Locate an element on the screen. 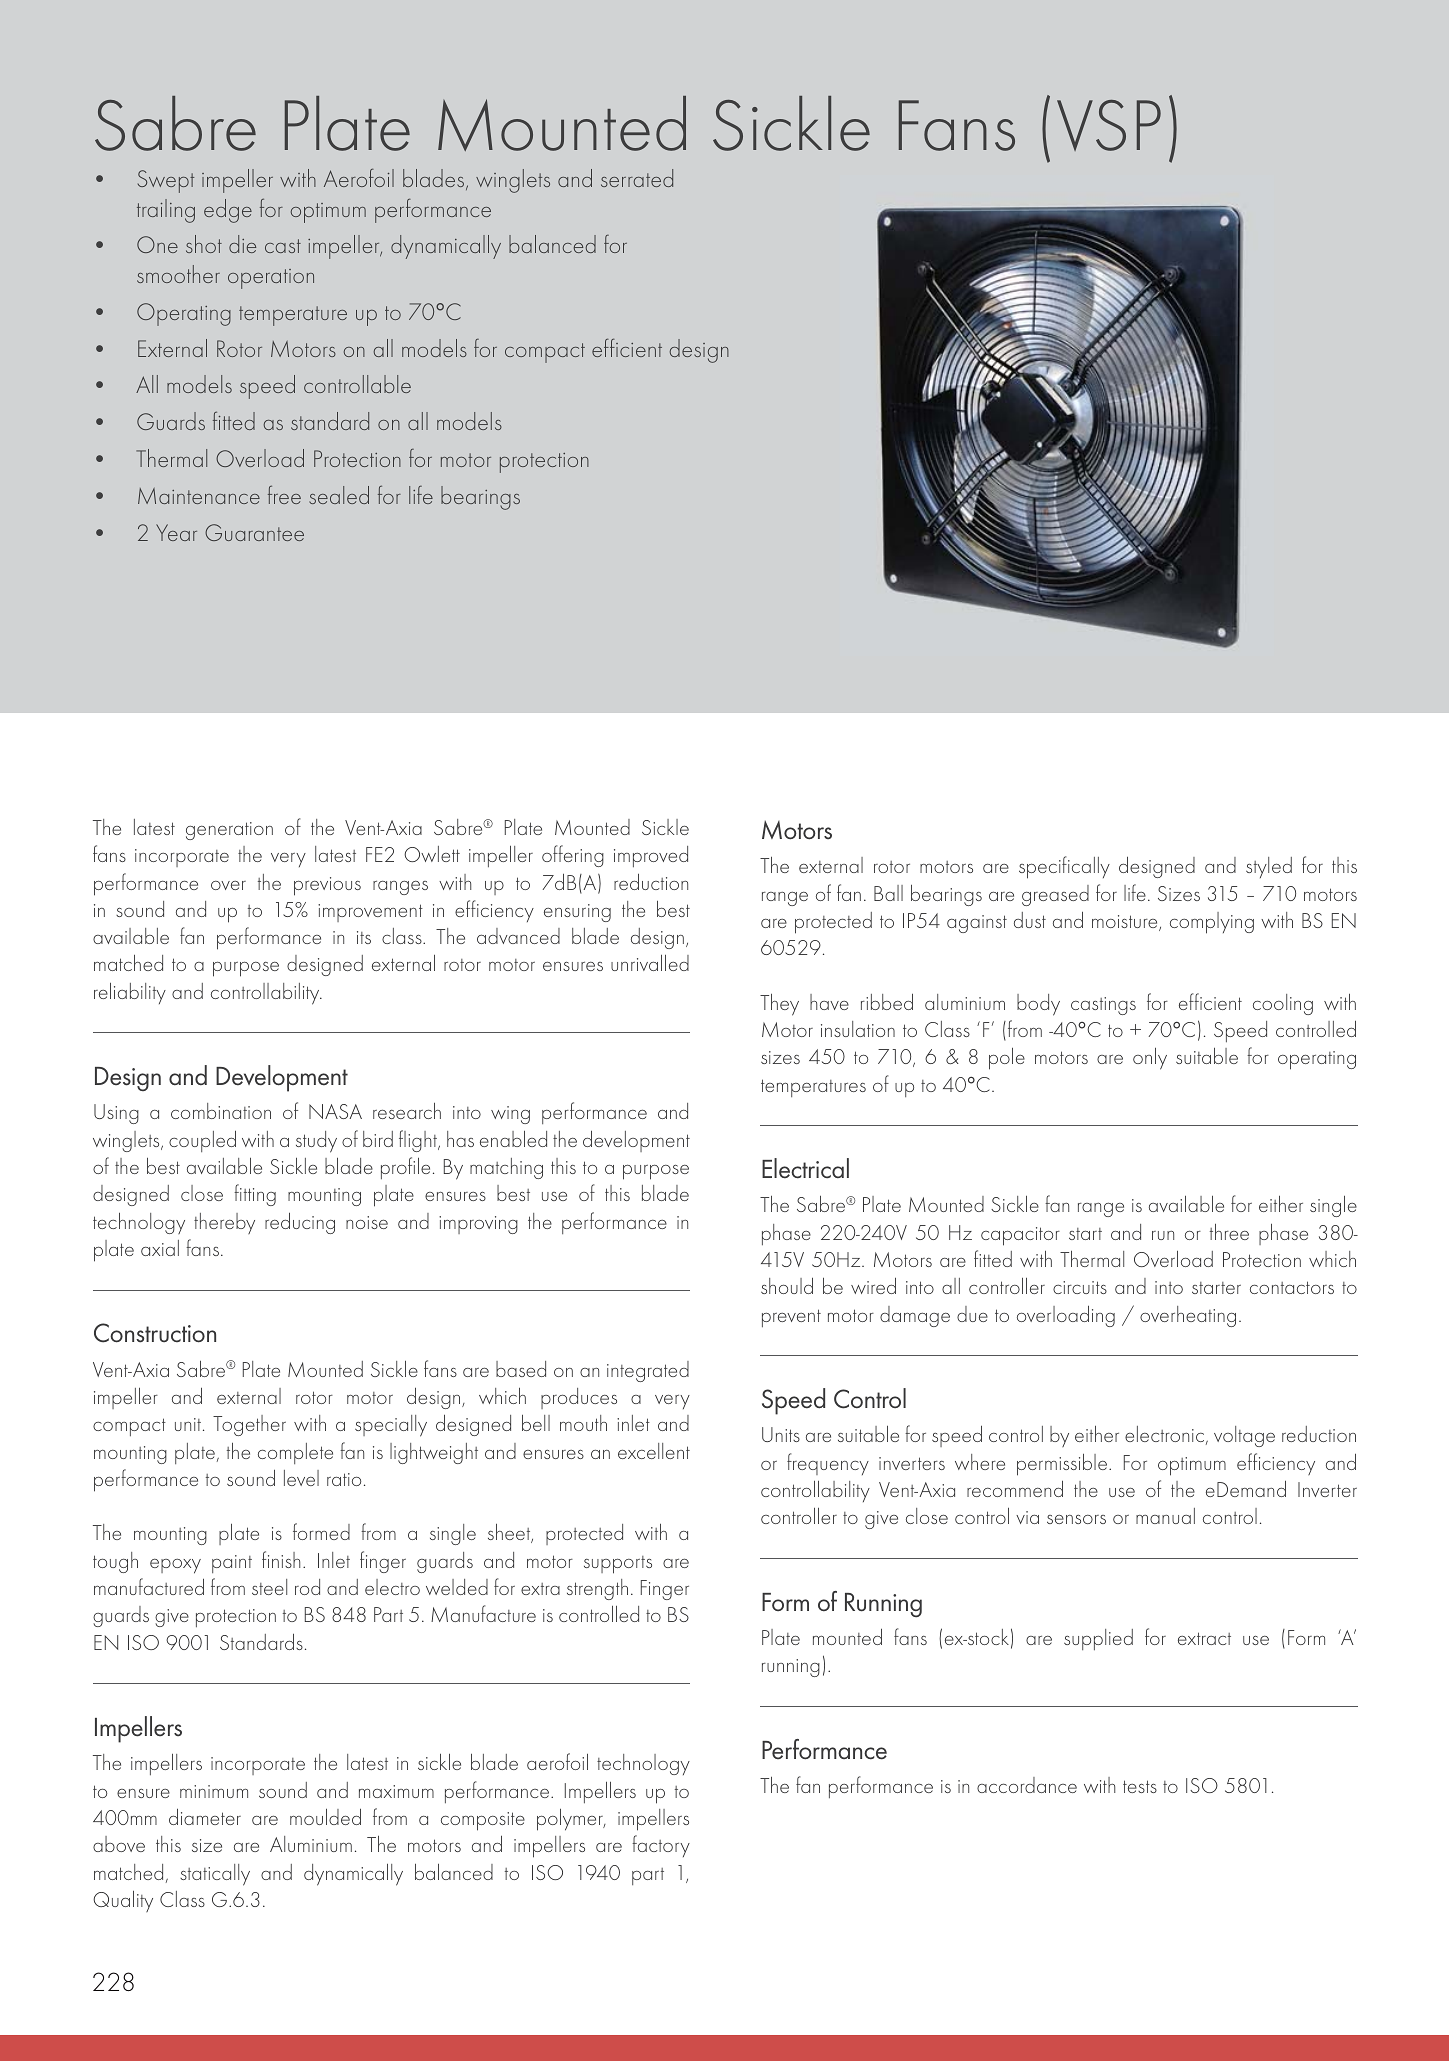 This screenshot has width=1449, height=2061. improved is located at coordinates (651, 856).
